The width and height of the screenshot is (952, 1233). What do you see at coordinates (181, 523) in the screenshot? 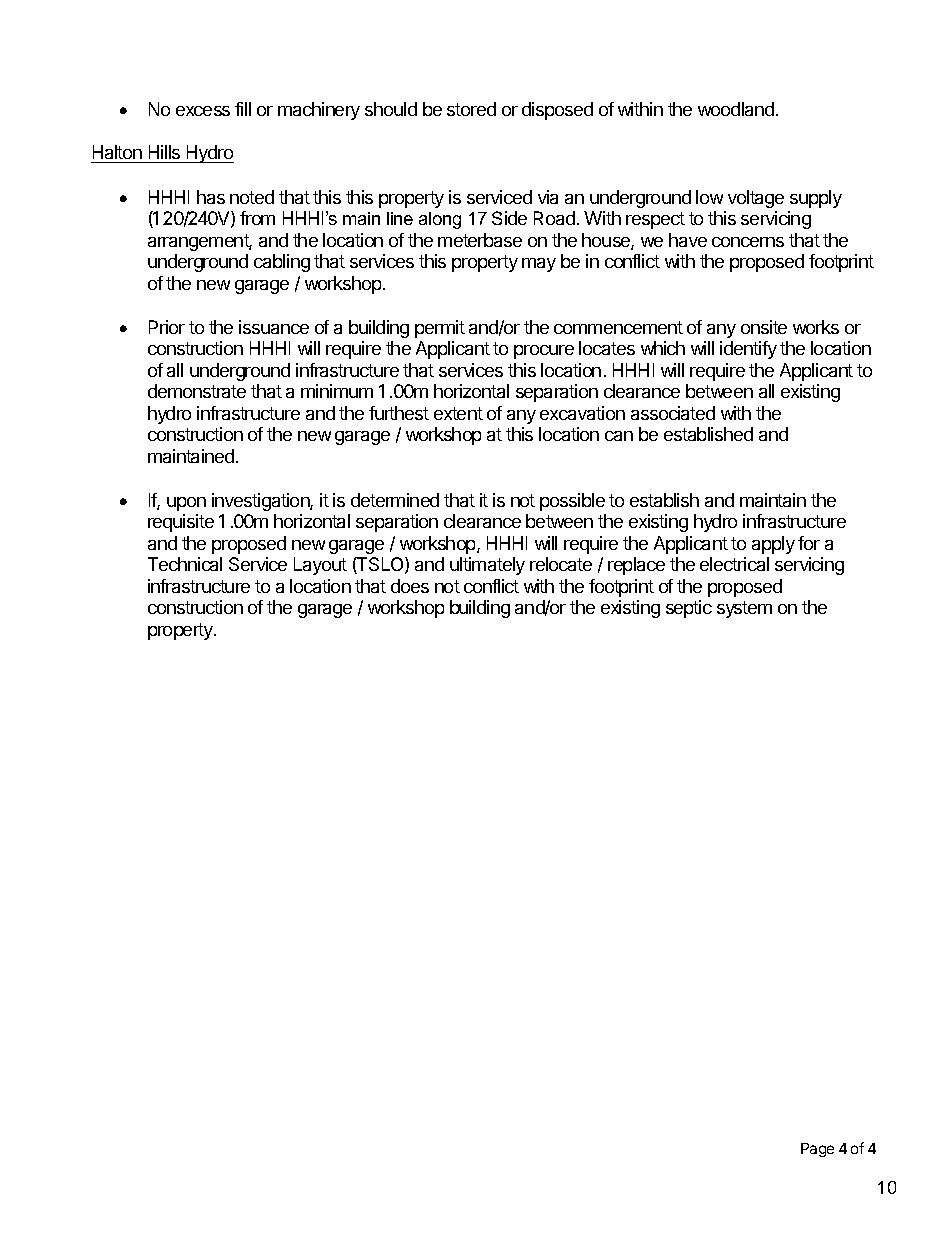
I see `requisite` at bounding box center [181, 523].
